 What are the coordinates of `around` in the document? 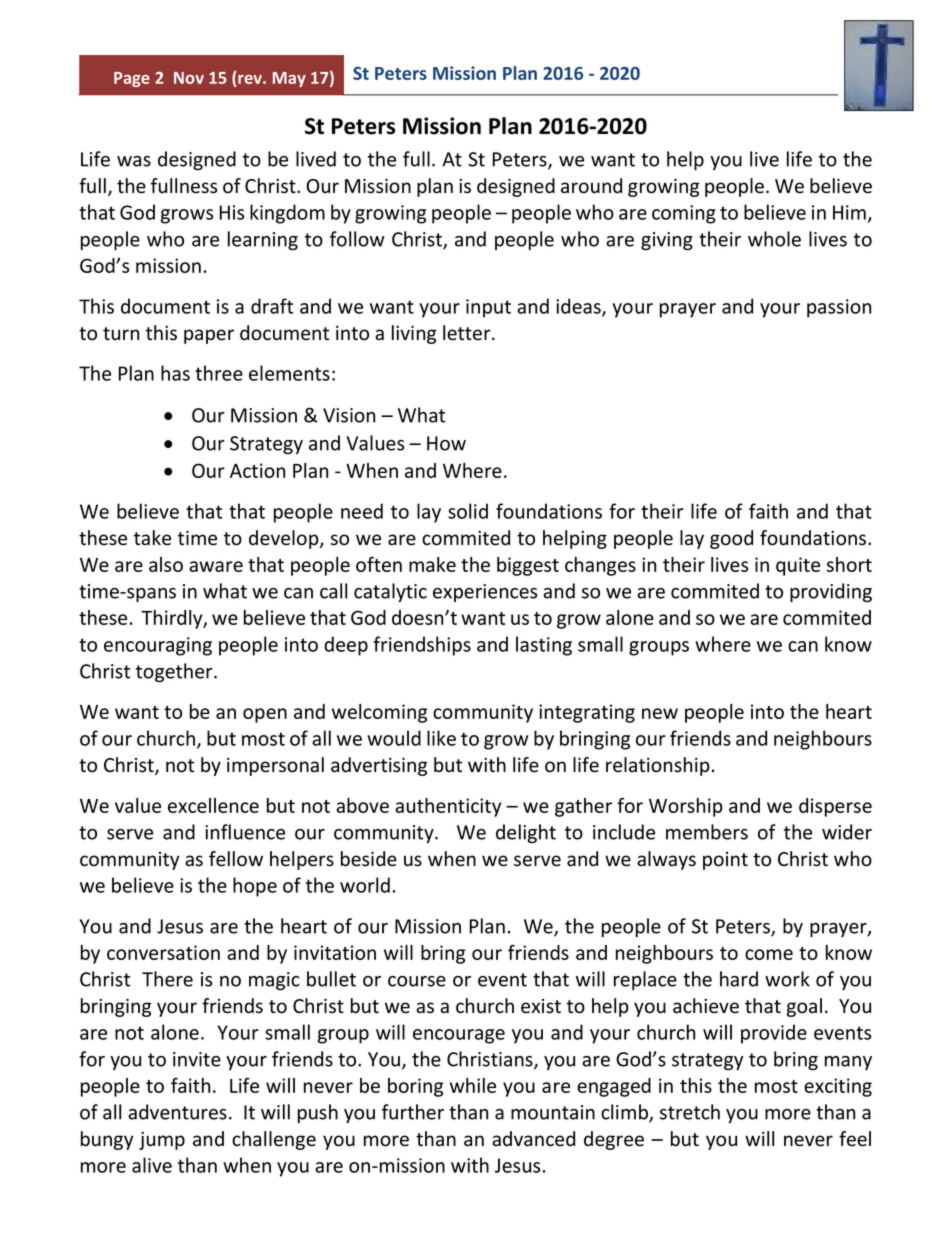 It's located at (591, 186).
